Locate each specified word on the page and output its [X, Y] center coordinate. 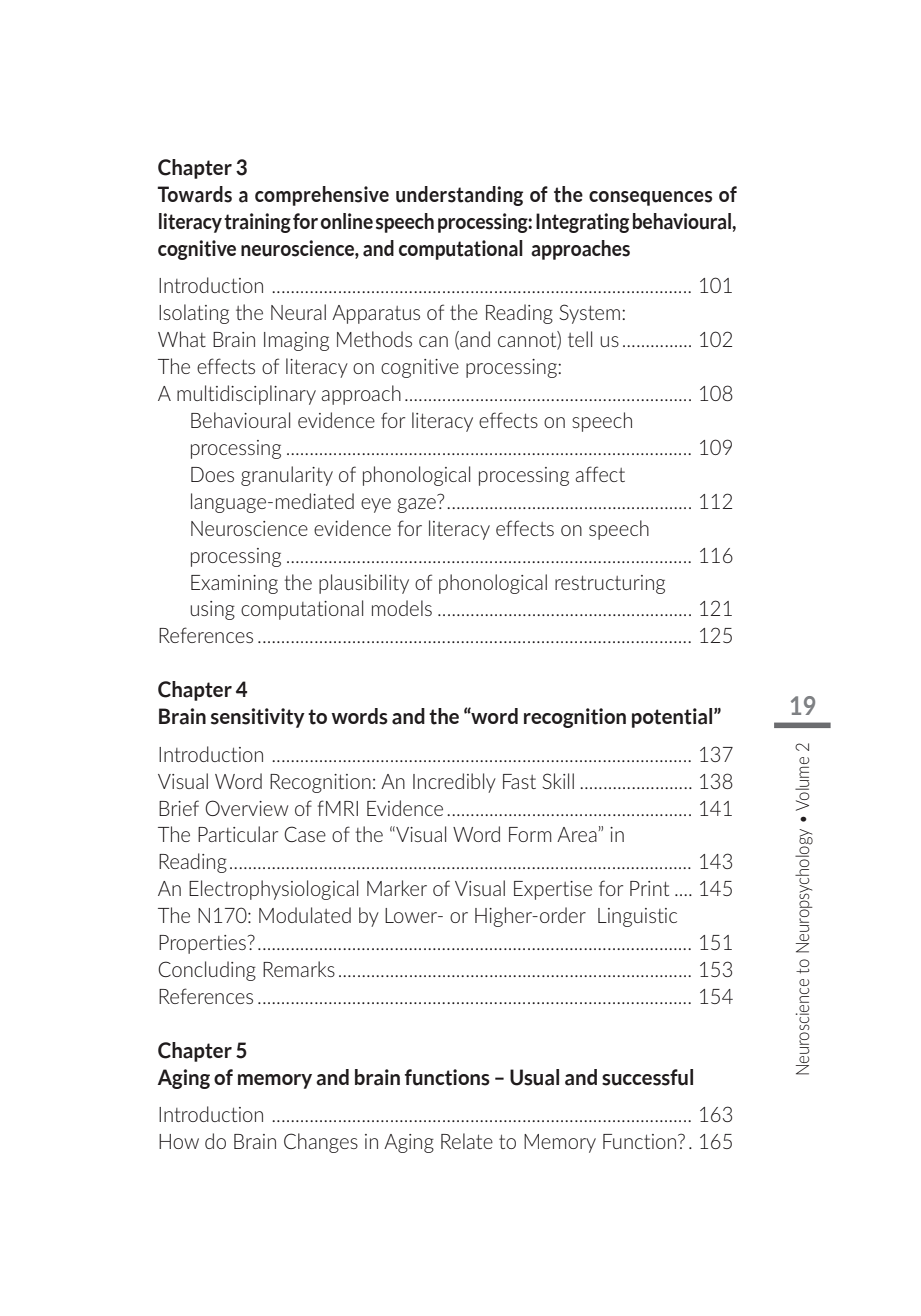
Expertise [553, 890]
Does [212, 474]
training [257, 223]
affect [600, 474]
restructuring [610, 584]
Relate [467, 1141]
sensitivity [258, 718]
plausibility [364, 584]
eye [376, 505]
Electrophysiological [273, 890]
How [179, 1141]
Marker [397, 888]
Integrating [582, 223]
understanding [459, 196]
